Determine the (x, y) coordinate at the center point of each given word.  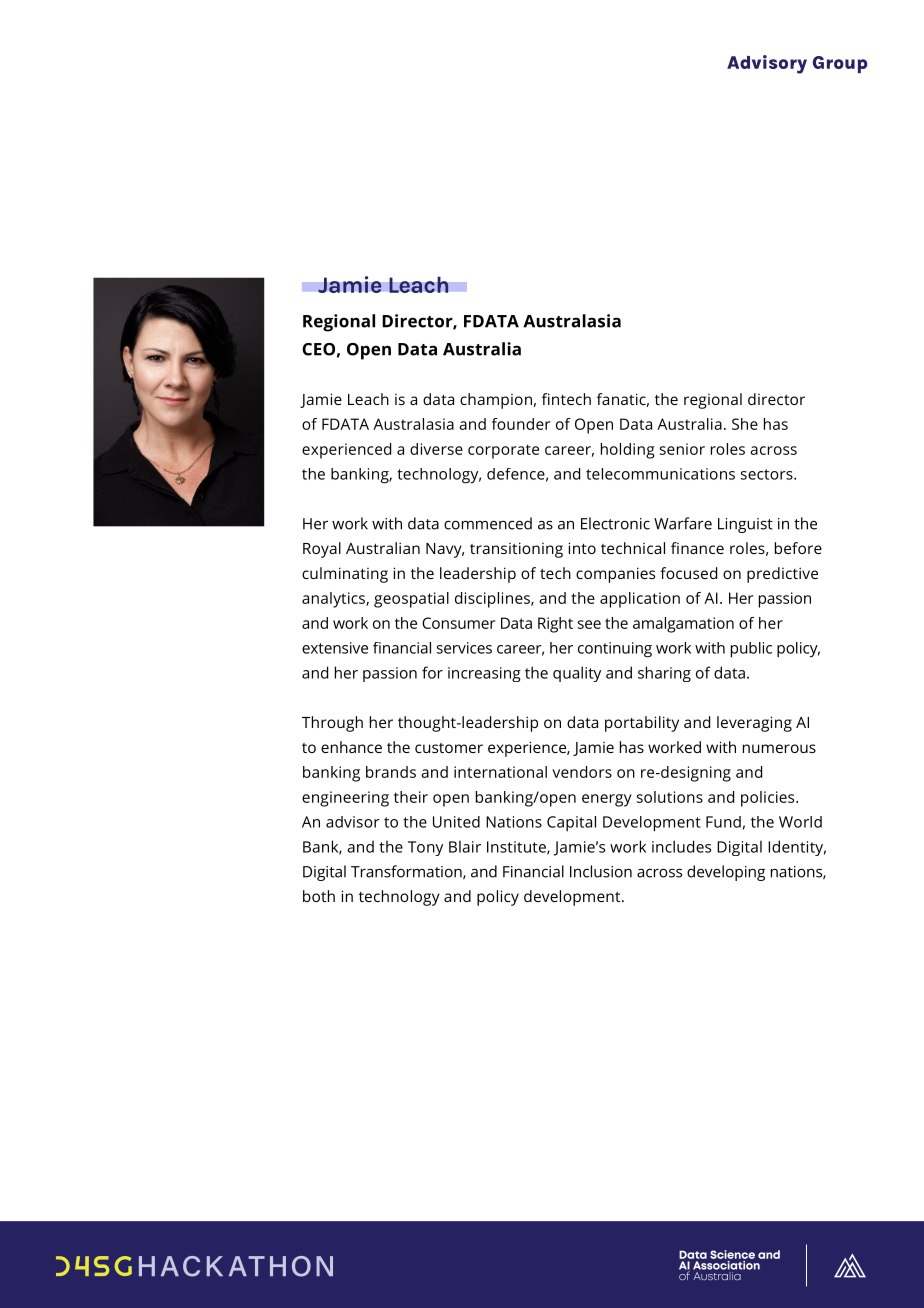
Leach (419, 284)
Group (840, 64)
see (589, 624)
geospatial (411, 600)
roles (728, 449)
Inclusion (601, 871)
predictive (782, 575)
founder (521, 424)
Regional (339, 323)
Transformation (407, 872)
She (745, 424)
